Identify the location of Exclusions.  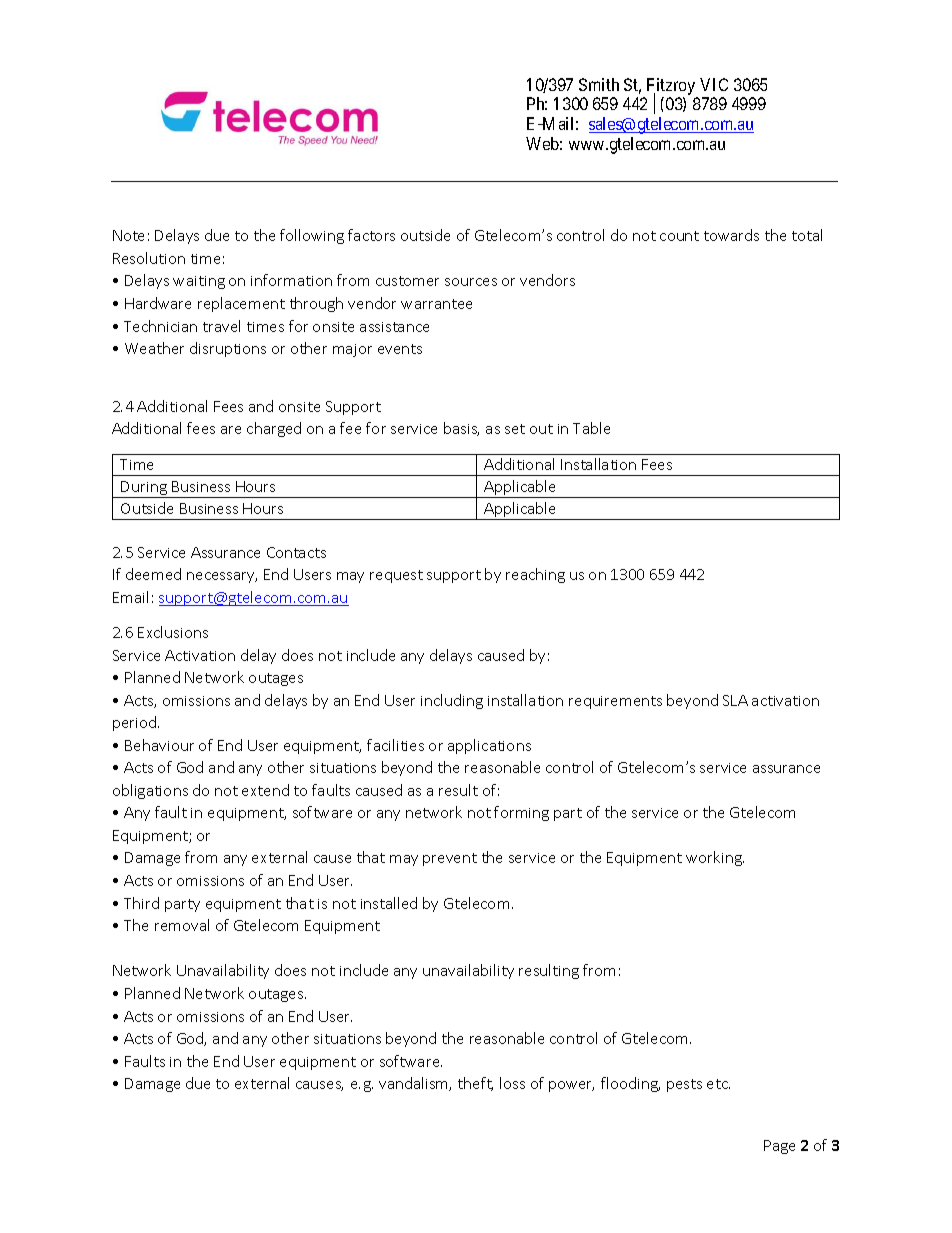
(173, 632).
